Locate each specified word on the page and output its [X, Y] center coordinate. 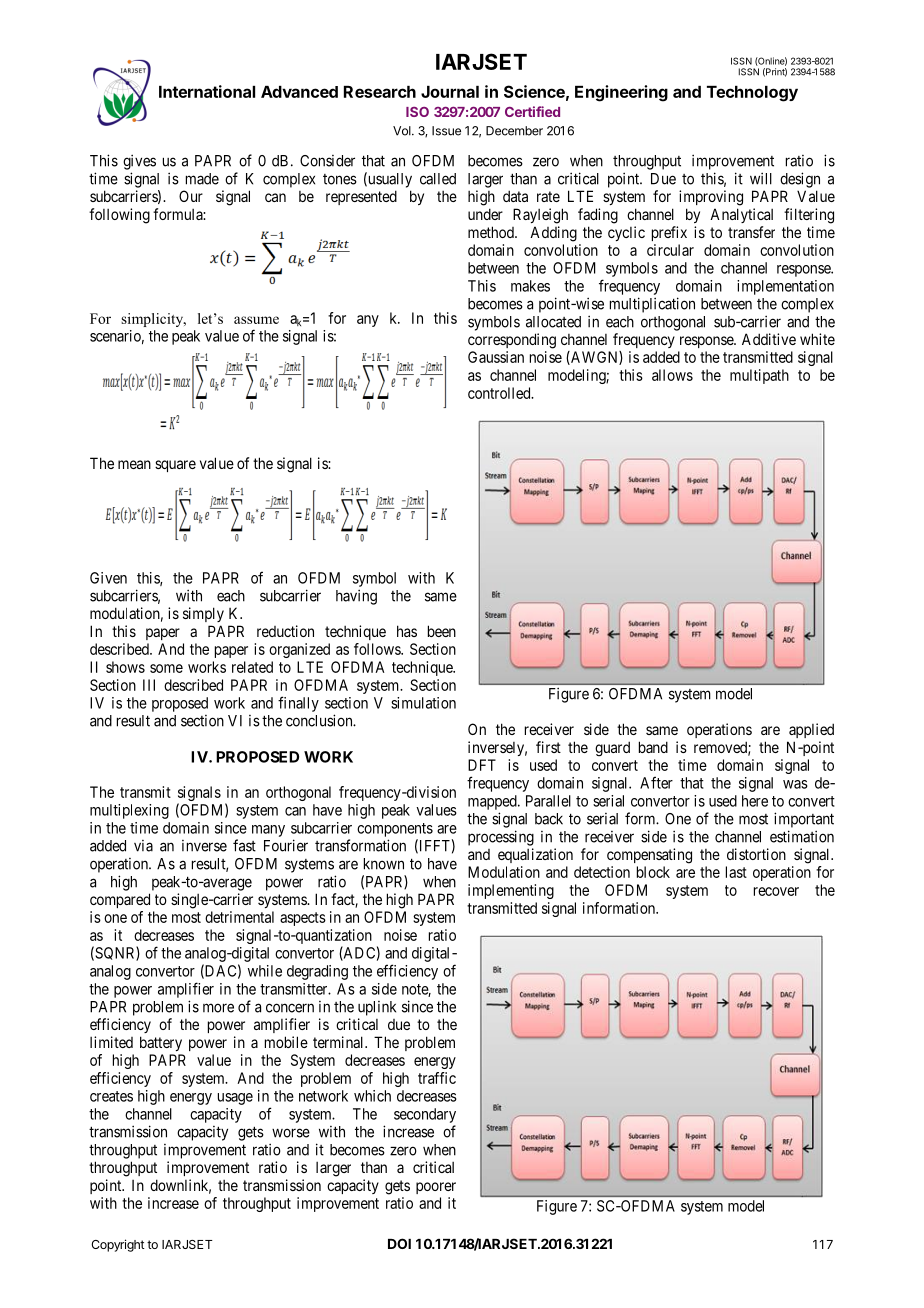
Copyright [118, 1245]
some [166, 668]
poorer [436, 1188]
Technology [752, 94]
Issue [446, 131]
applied [811, 730]
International [207, 91]
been [442, 631]
